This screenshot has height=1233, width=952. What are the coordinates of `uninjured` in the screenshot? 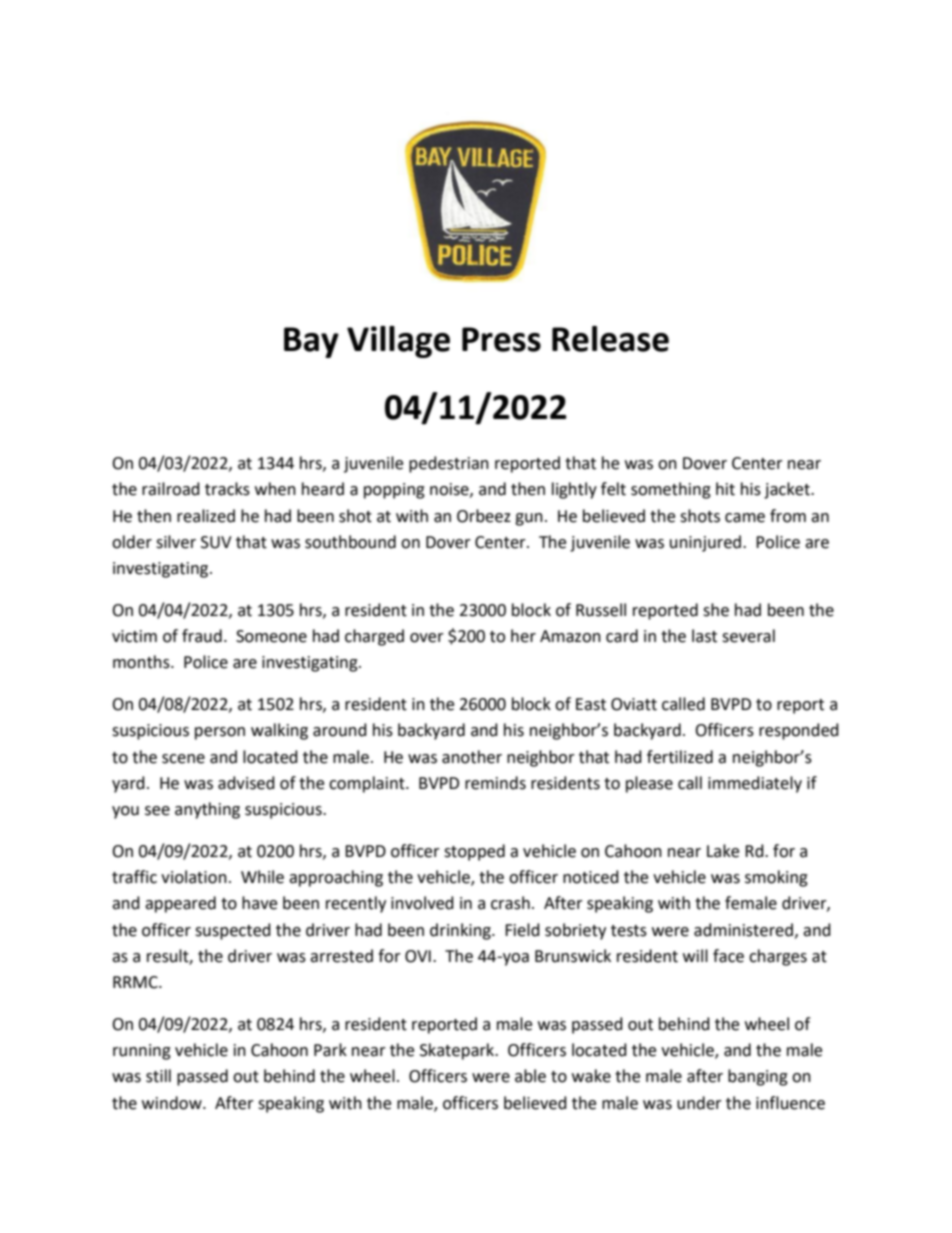 It's located at (705, 543).
